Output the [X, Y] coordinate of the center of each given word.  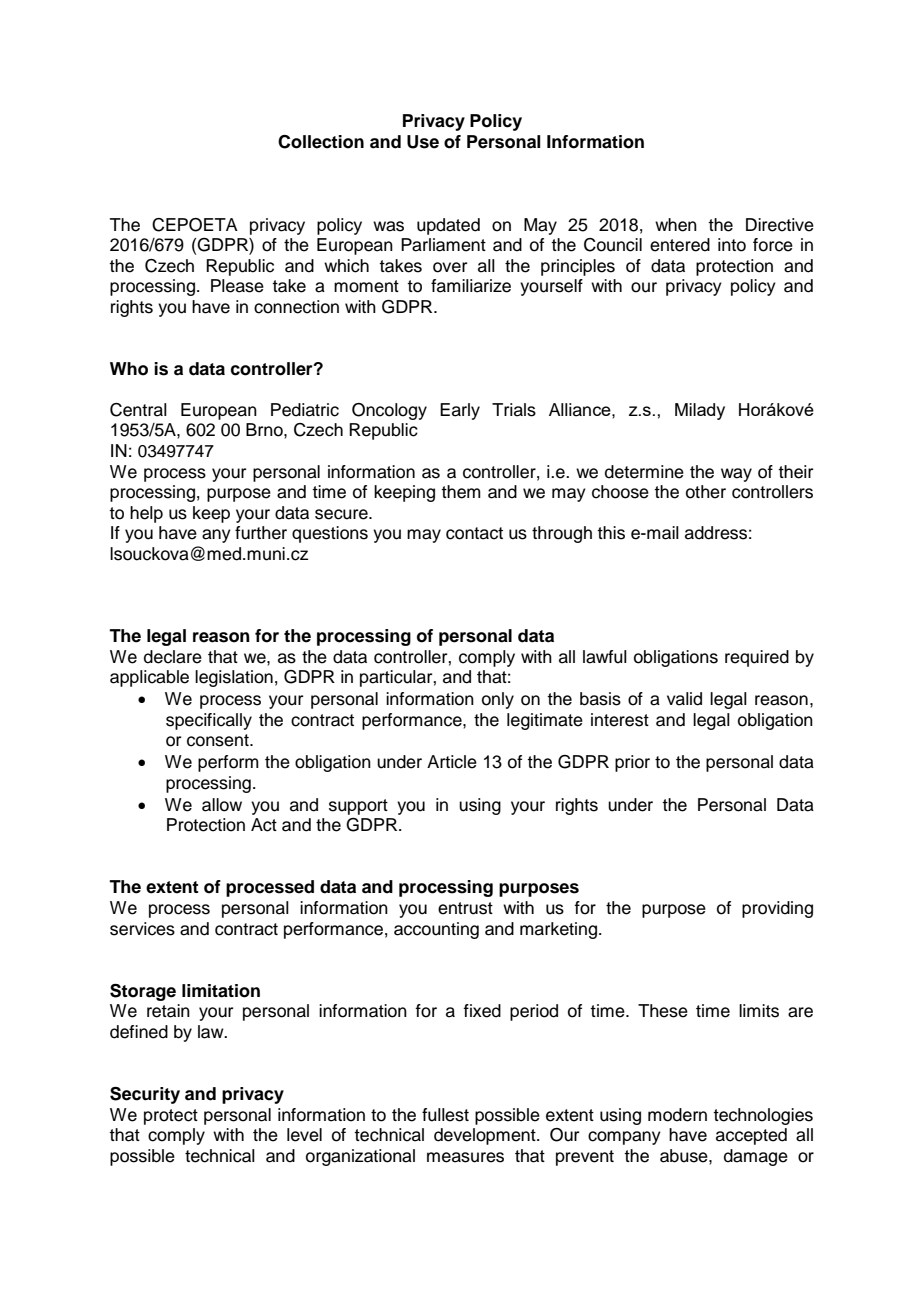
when [676, 225]
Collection [321, 142]
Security [145, 1095]
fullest [445, 1115]
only [498, 700]
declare [173, 657]
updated [448, 226]
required [757, 658]
